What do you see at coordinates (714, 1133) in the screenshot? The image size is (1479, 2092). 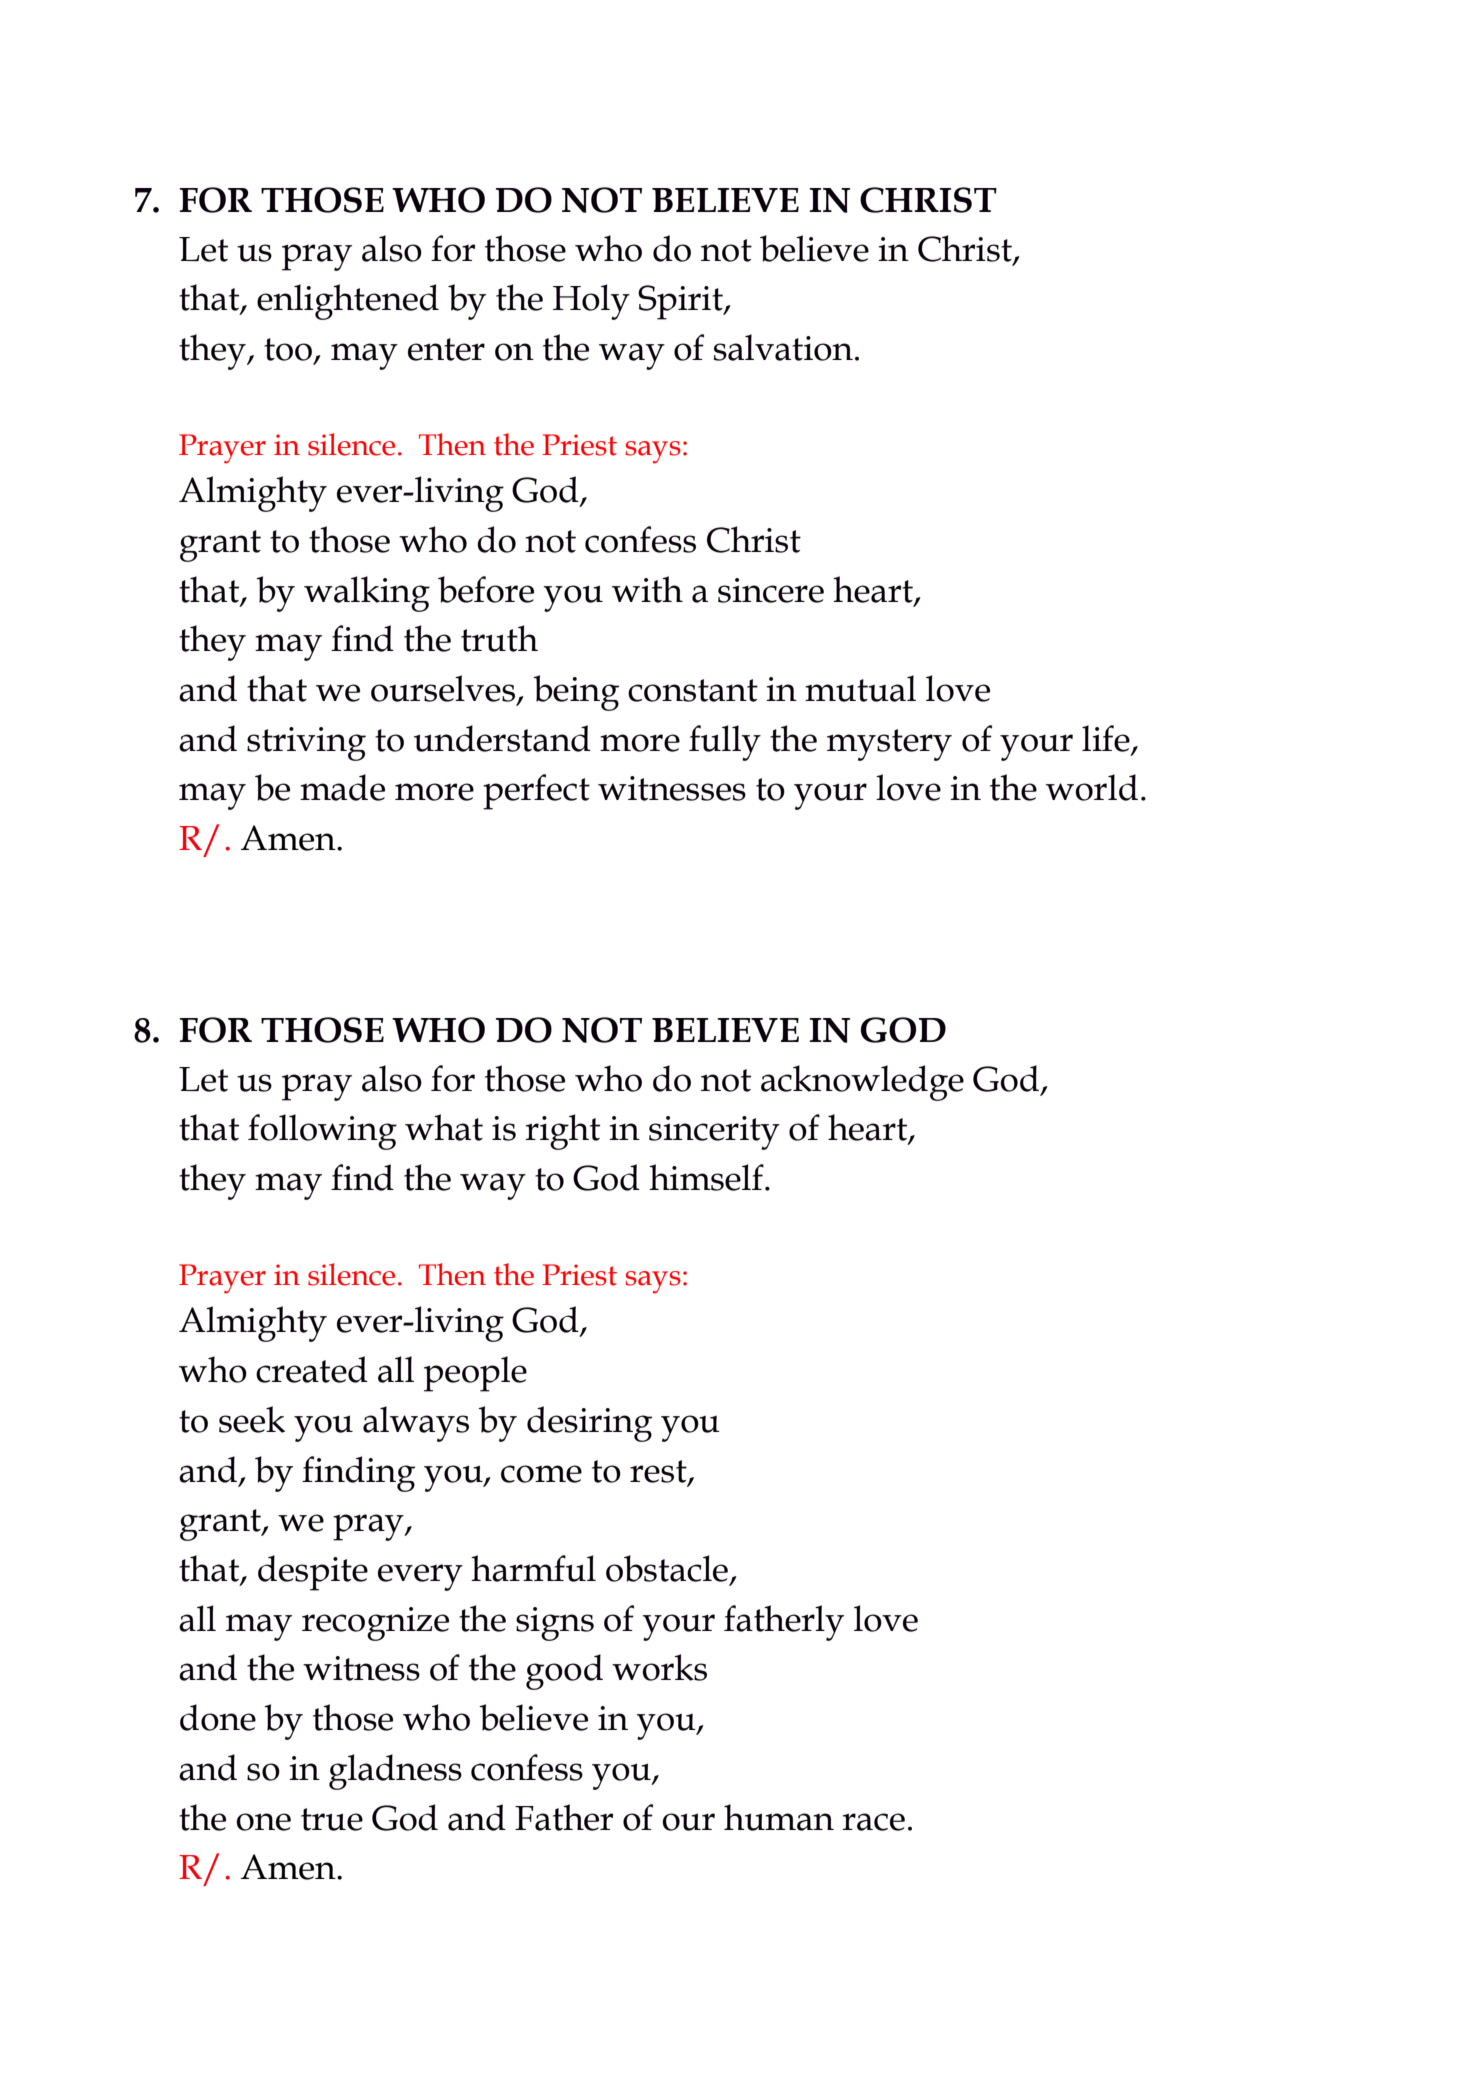 I see `sincerity` at bounding box center [714, 1133].
